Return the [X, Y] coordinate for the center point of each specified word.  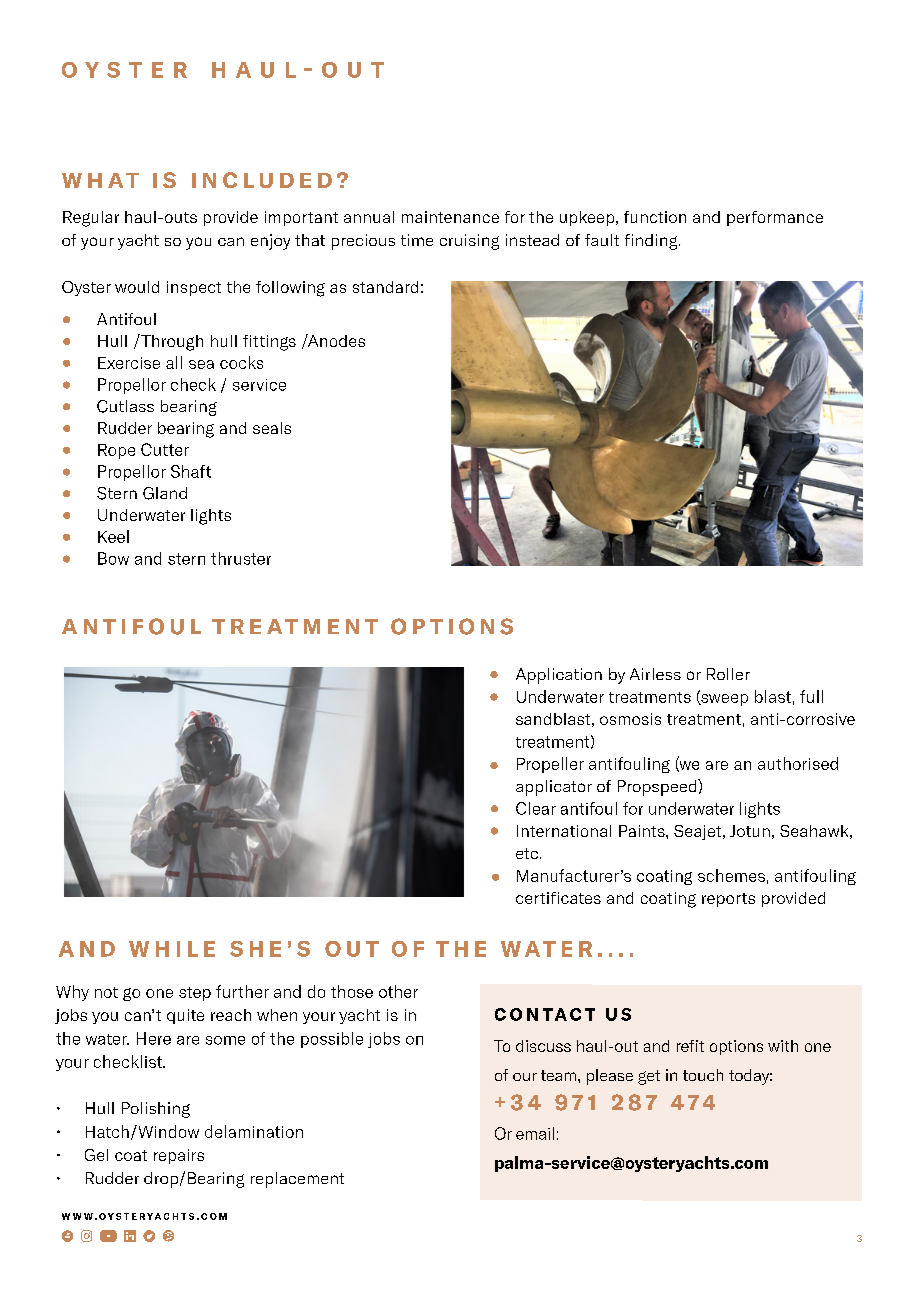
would [137, 287]
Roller [728, 674]
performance [775, 218]
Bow [113, 558]
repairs [179, 1156]
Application [559, 676]
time [417, 240]
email [535, 1133]
